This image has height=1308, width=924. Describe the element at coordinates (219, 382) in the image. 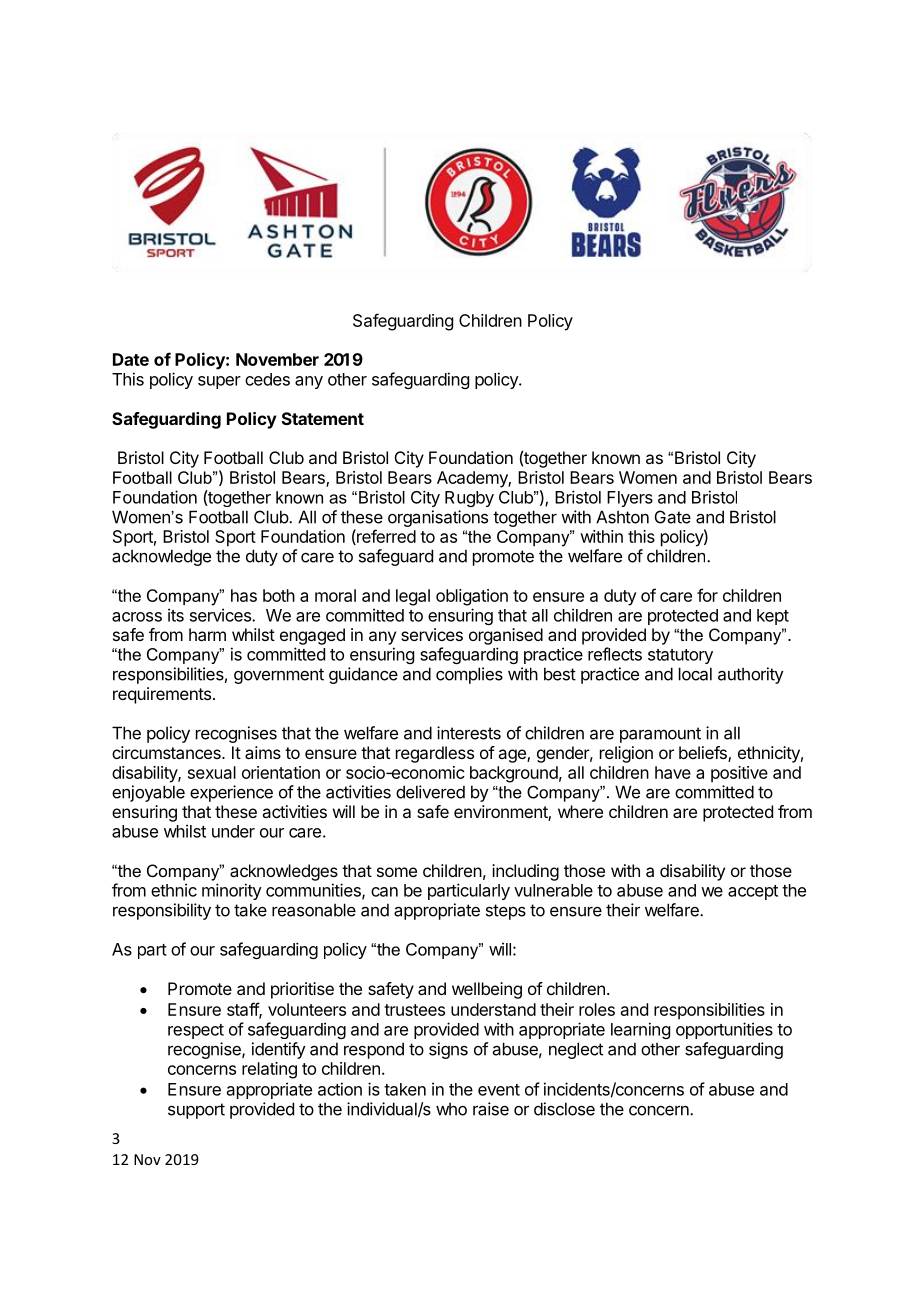

I see `super` at that location.
